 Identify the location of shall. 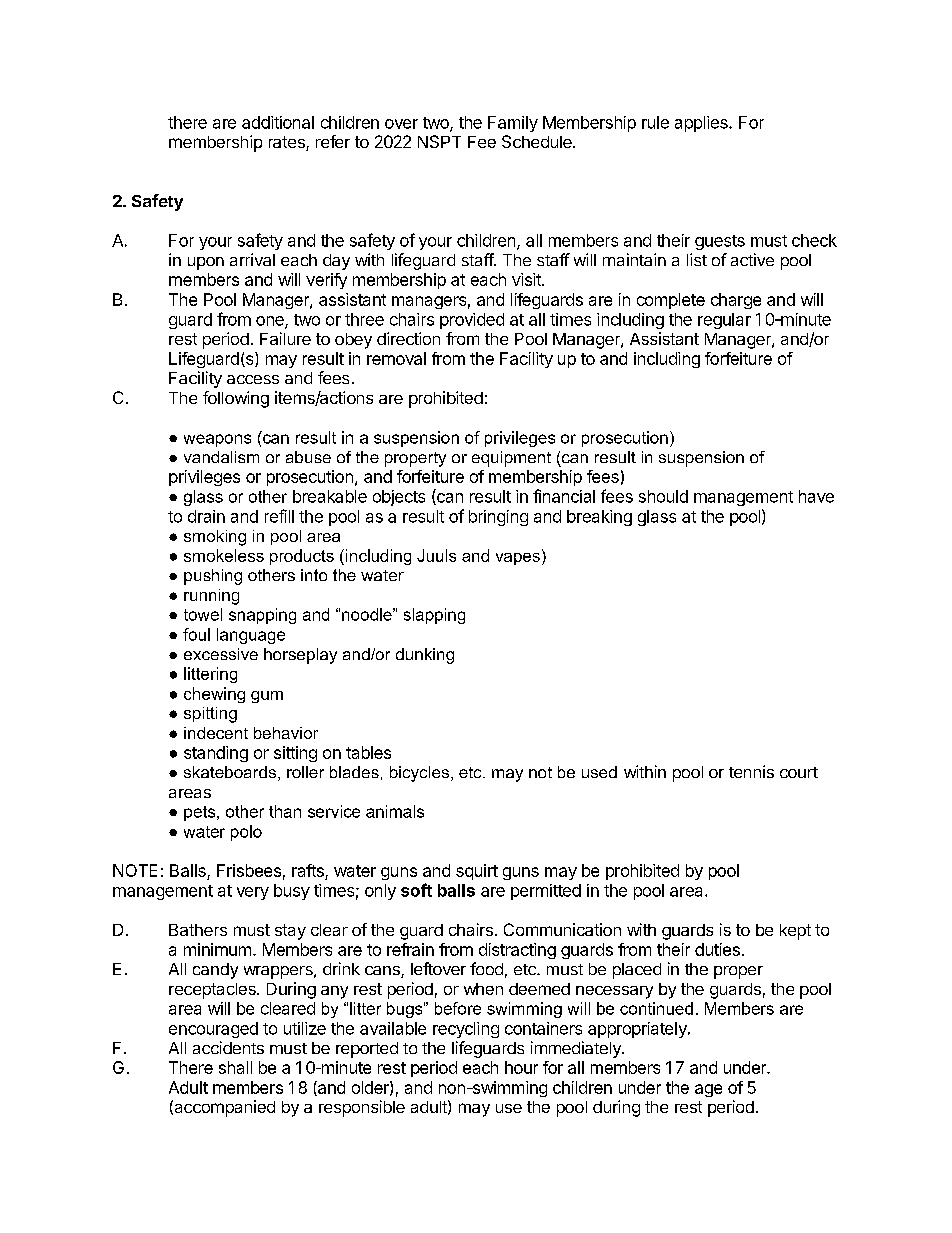
(235, 1067).
